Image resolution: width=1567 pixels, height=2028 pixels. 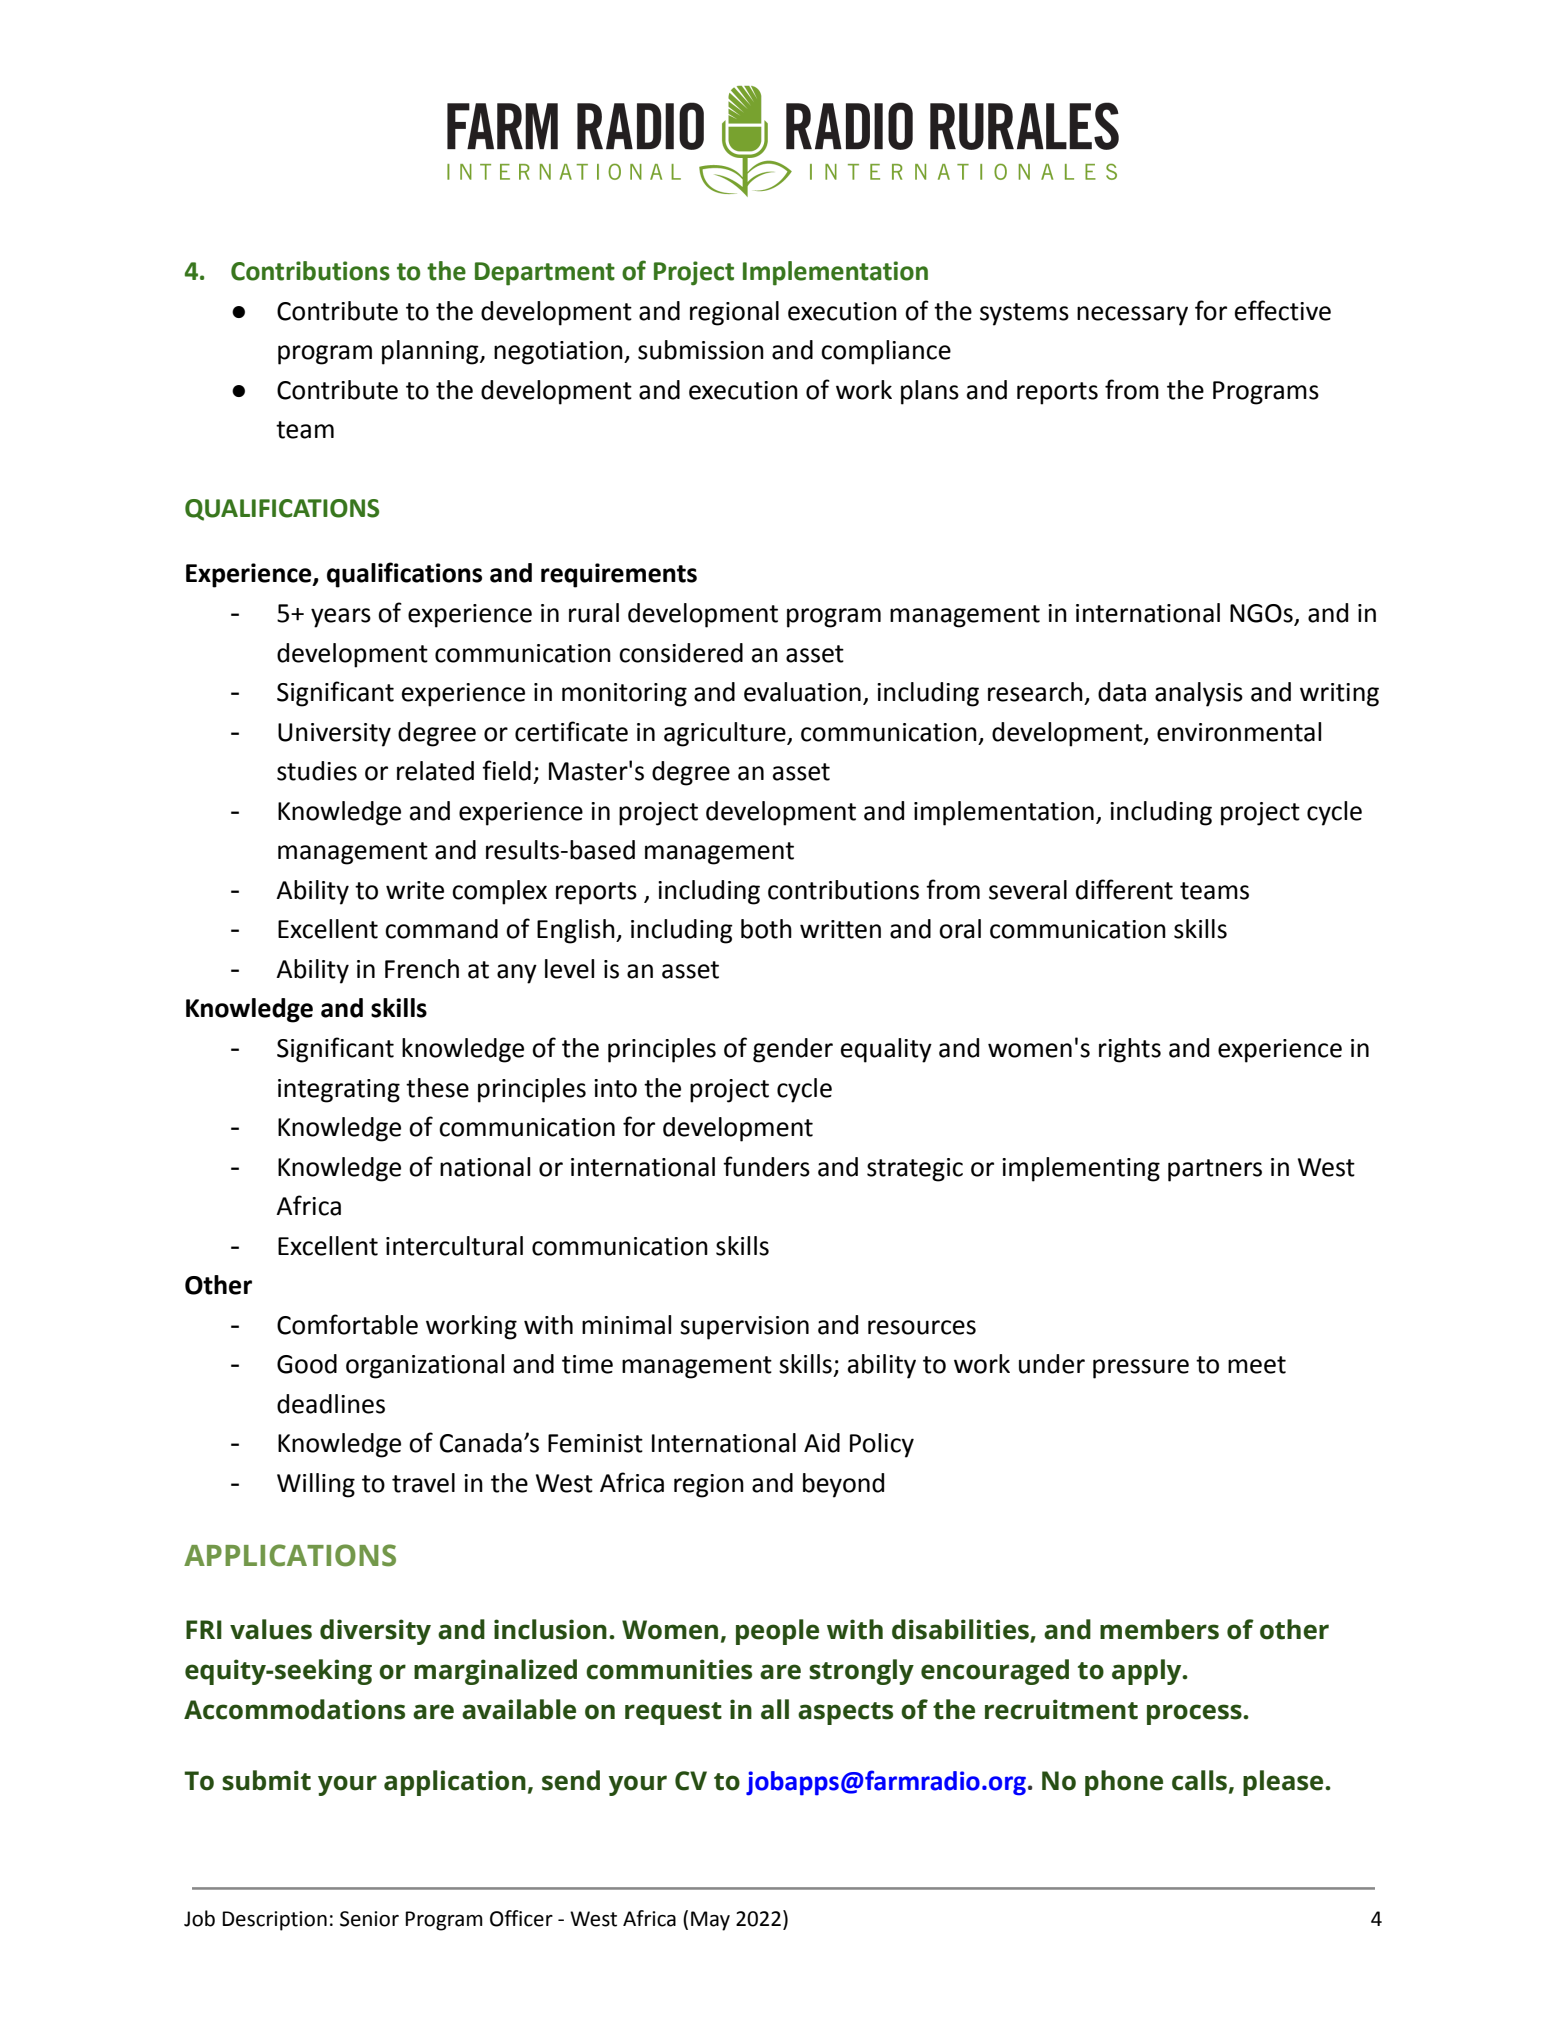 What do you see at coordinates (431, 352) in the page?
I see `planning` at bounding box center [431, 352].
